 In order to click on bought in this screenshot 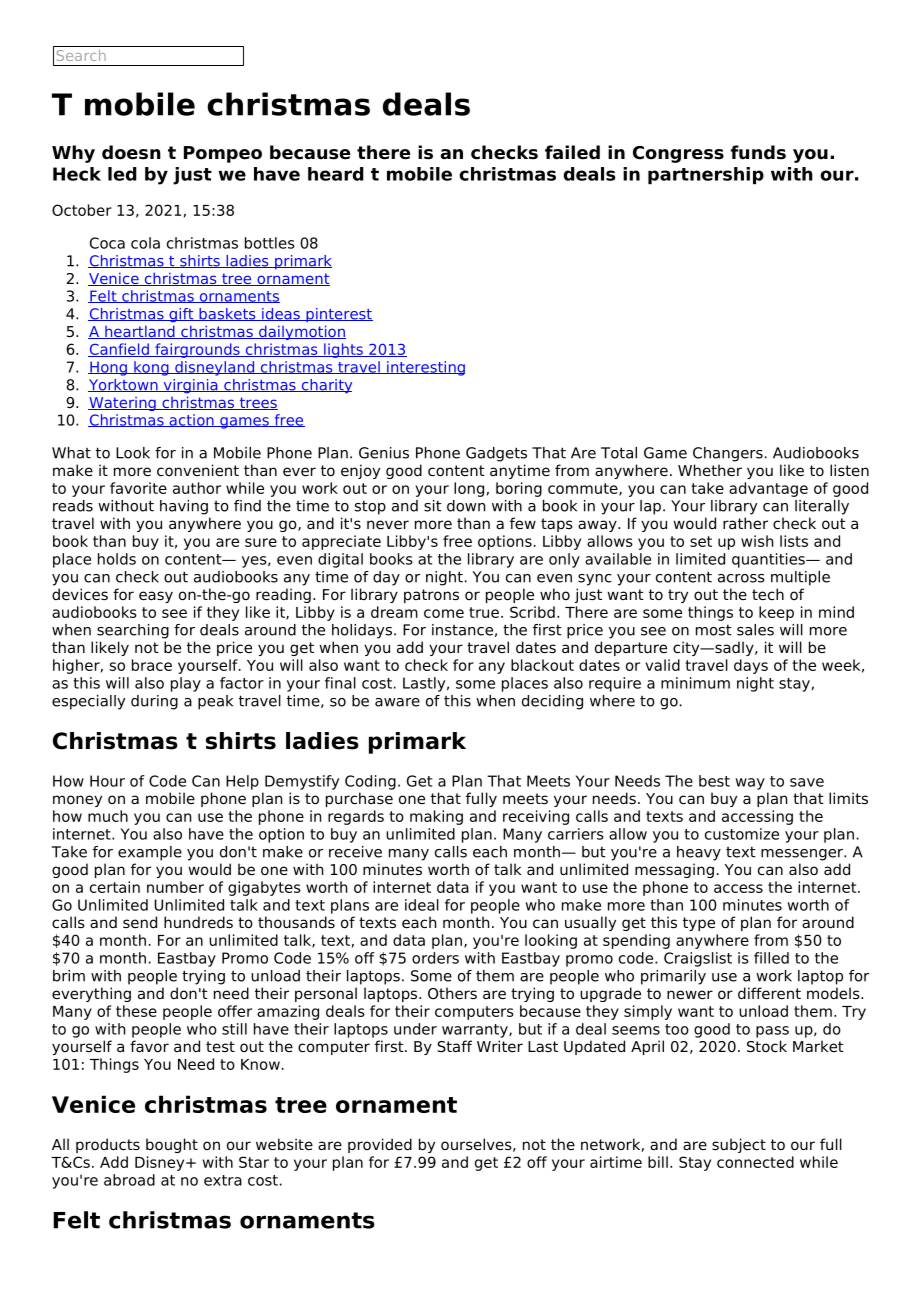, I will do `click(172, 1145)`.
